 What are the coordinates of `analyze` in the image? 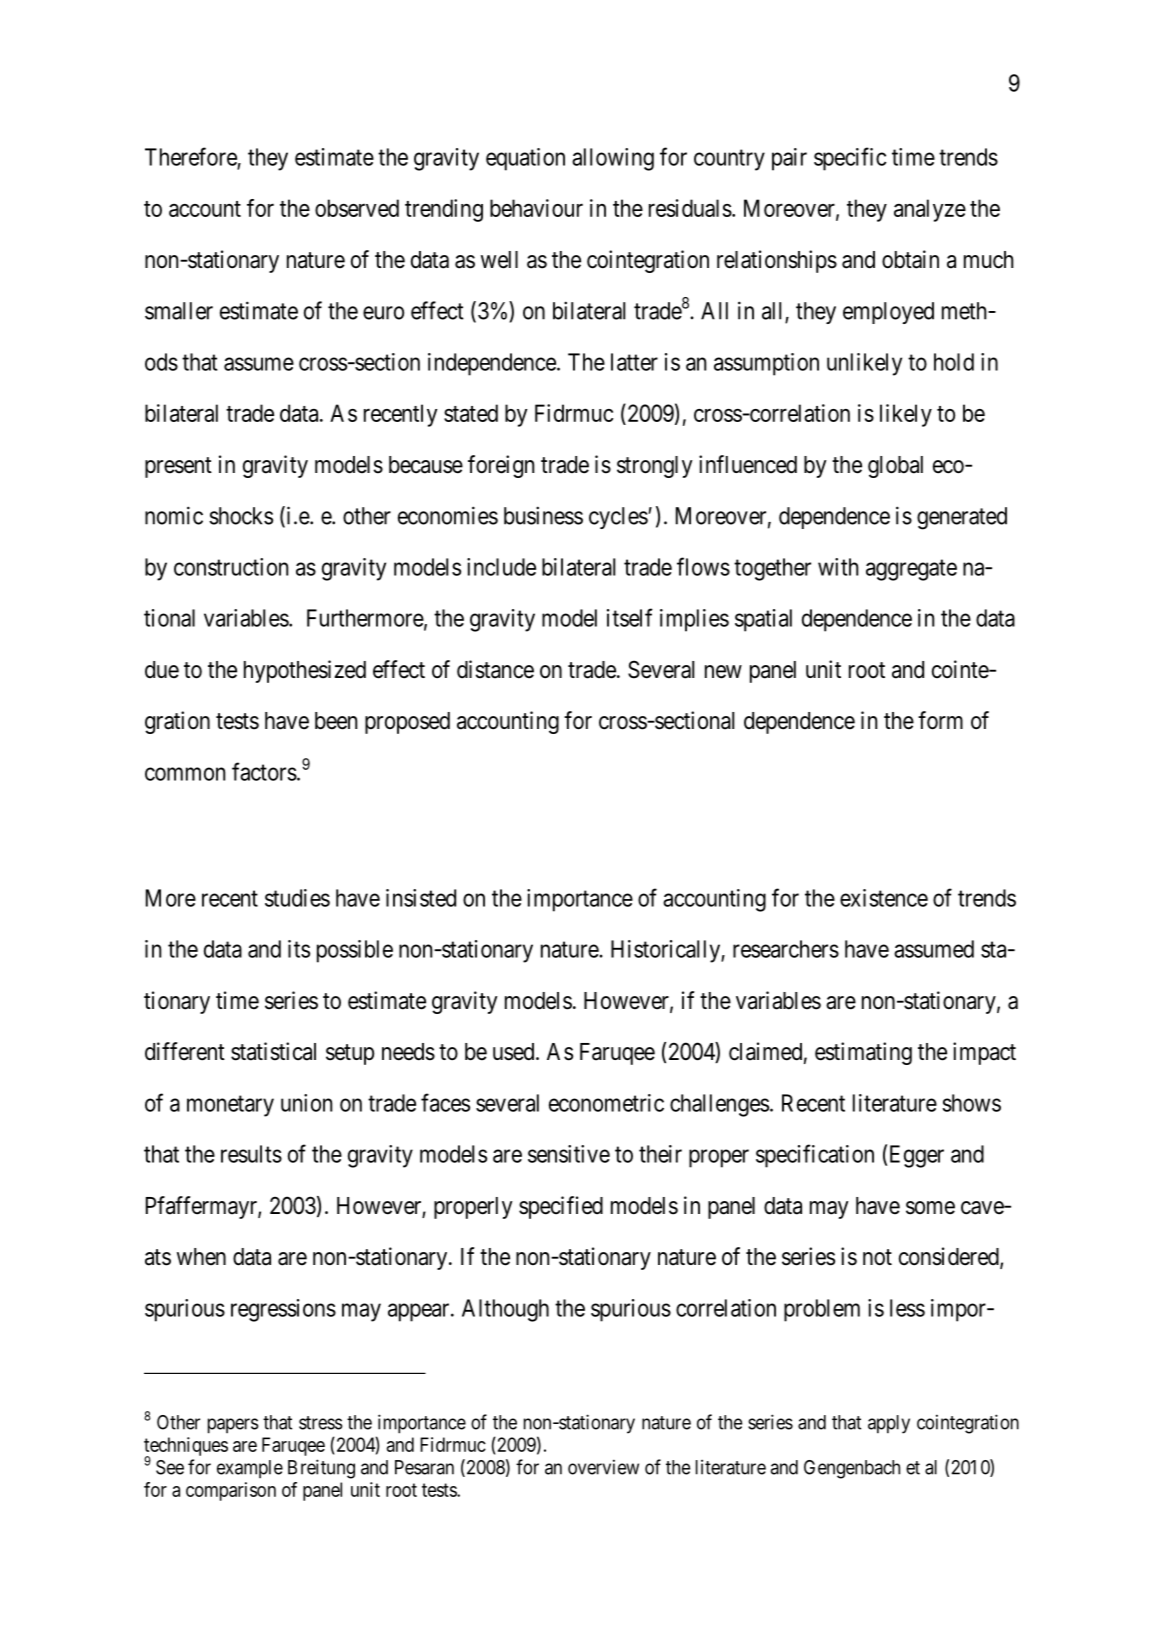 It's located at (930, 210).
